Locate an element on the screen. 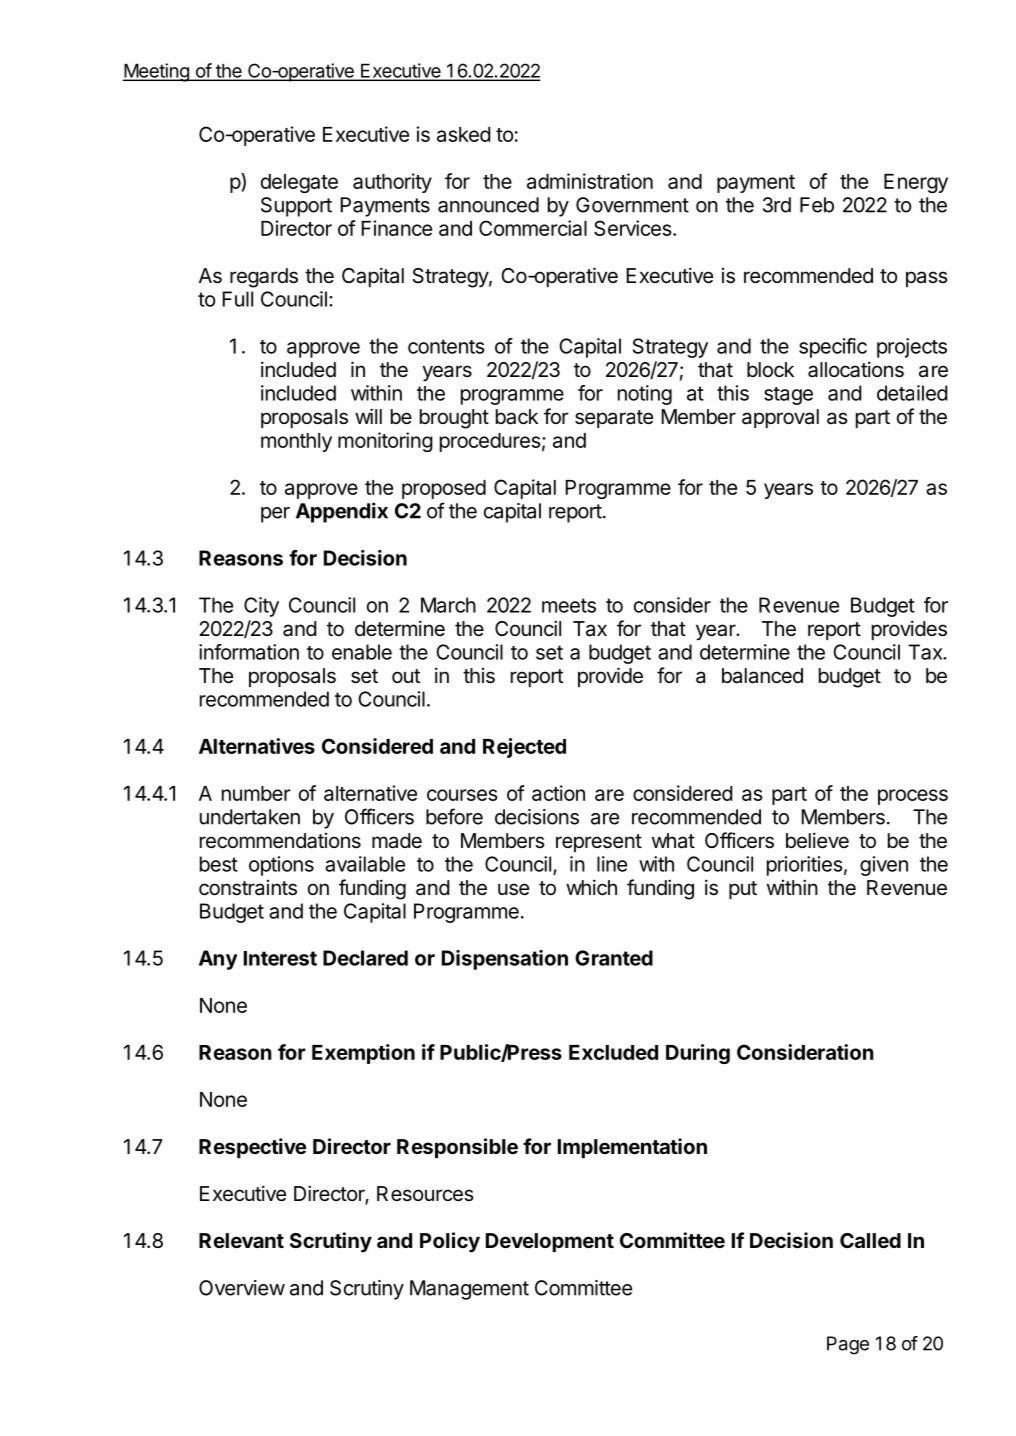 The width and height of the screenshot is (1016, 1436). Full is located at coordinates (237, 299).
